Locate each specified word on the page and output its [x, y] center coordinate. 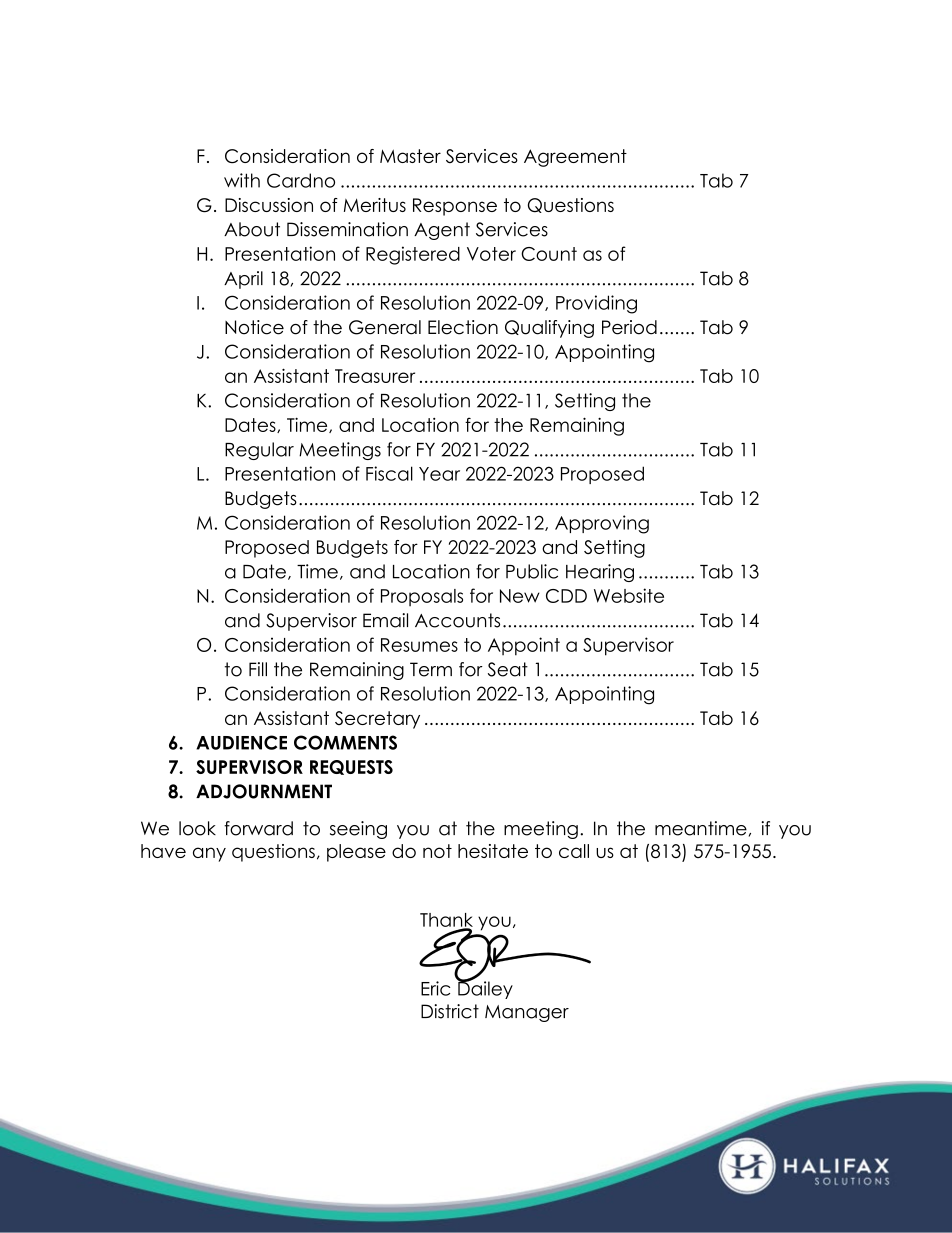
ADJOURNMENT [264, 791]
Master [410, 156]
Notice [254, 327]
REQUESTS [351, 767]
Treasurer [375, 376]
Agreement [575, 158]
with [242, 180]
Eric [435, 988]
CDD [566, 596]
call [574, 851]
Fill [258, 669]
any [209, 854]
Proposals [422, 597]
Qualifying [549, 329]
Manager [527, 1013]
